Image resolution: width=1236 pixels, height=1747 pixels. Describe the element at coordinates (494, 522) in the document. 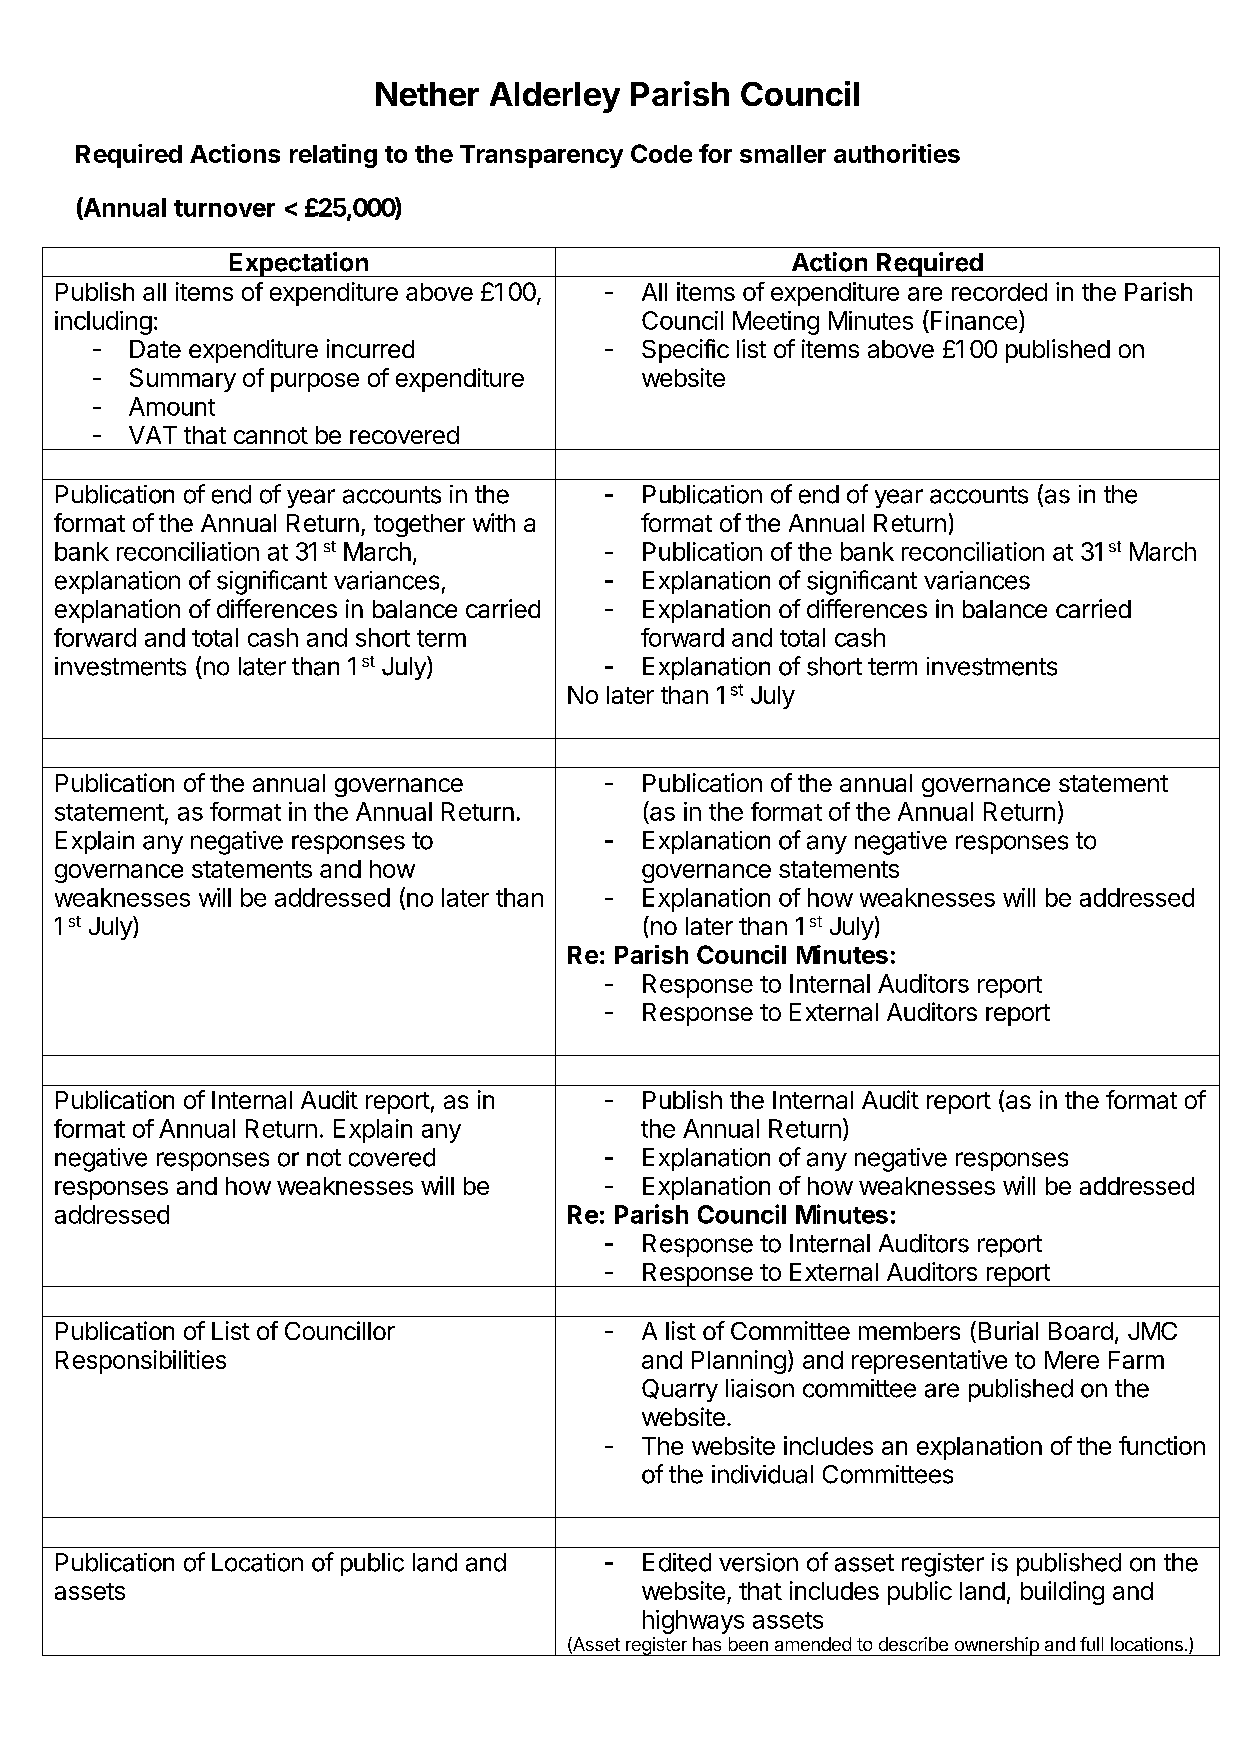

I see `with` at that location.
